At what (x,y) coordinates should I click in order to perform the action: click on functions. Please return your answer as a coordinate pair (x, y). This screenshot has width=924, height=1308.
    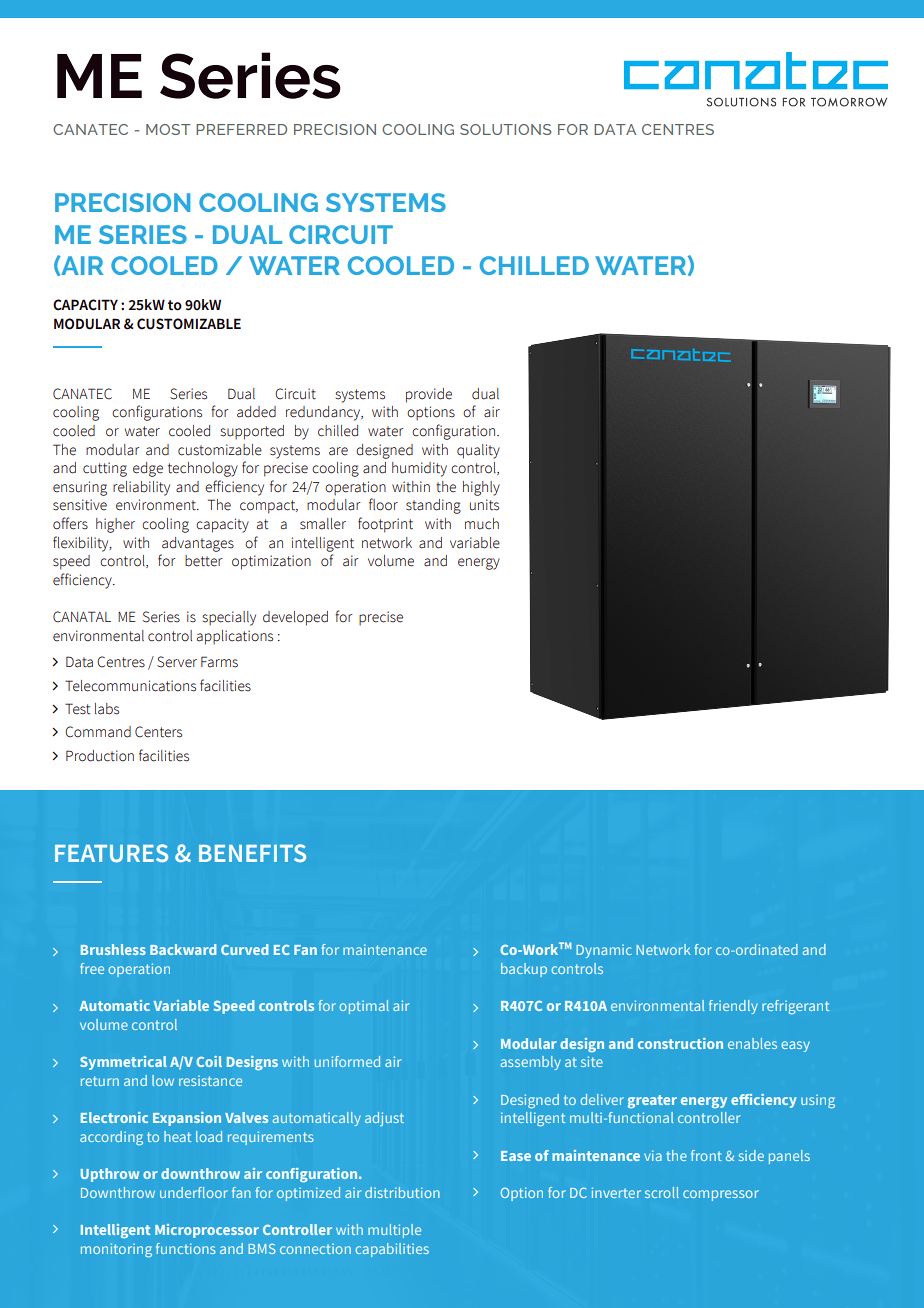
    Looking at the image, I should click on (186, 1248).
